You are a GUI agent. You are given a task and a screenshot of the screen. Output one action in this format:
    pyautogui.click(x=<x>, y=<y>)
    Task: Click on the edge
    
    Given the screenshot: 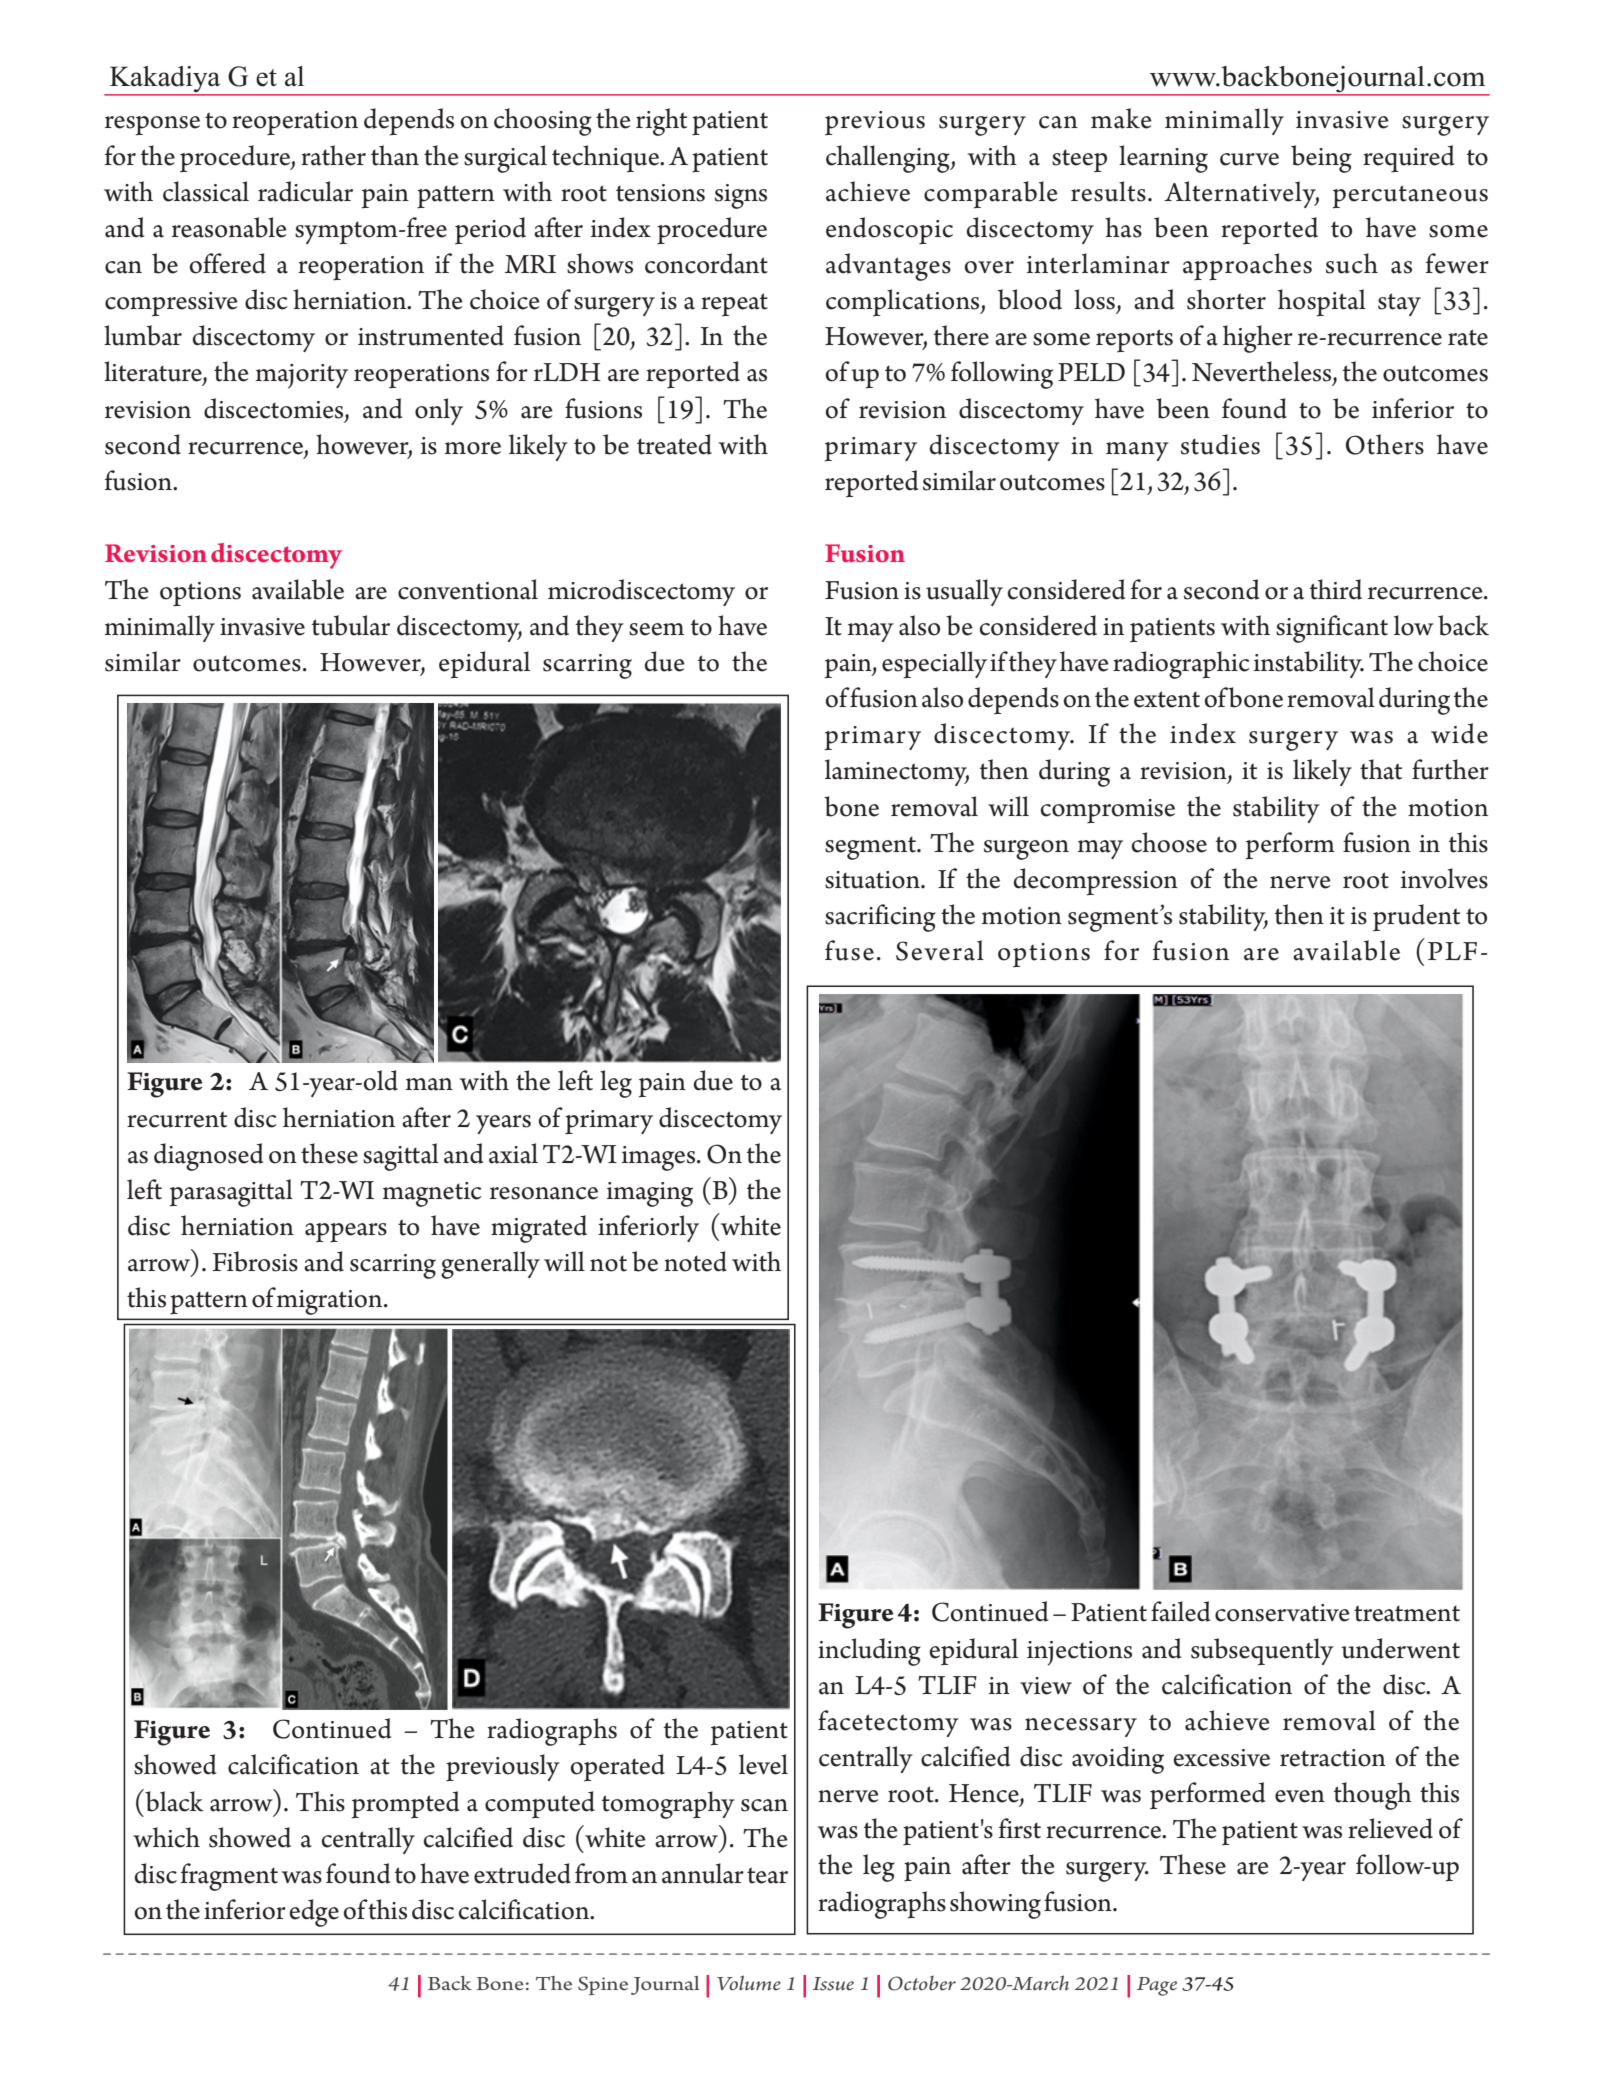 What is the action you would take?
    pyautogui.click(x=314, y=1913)
